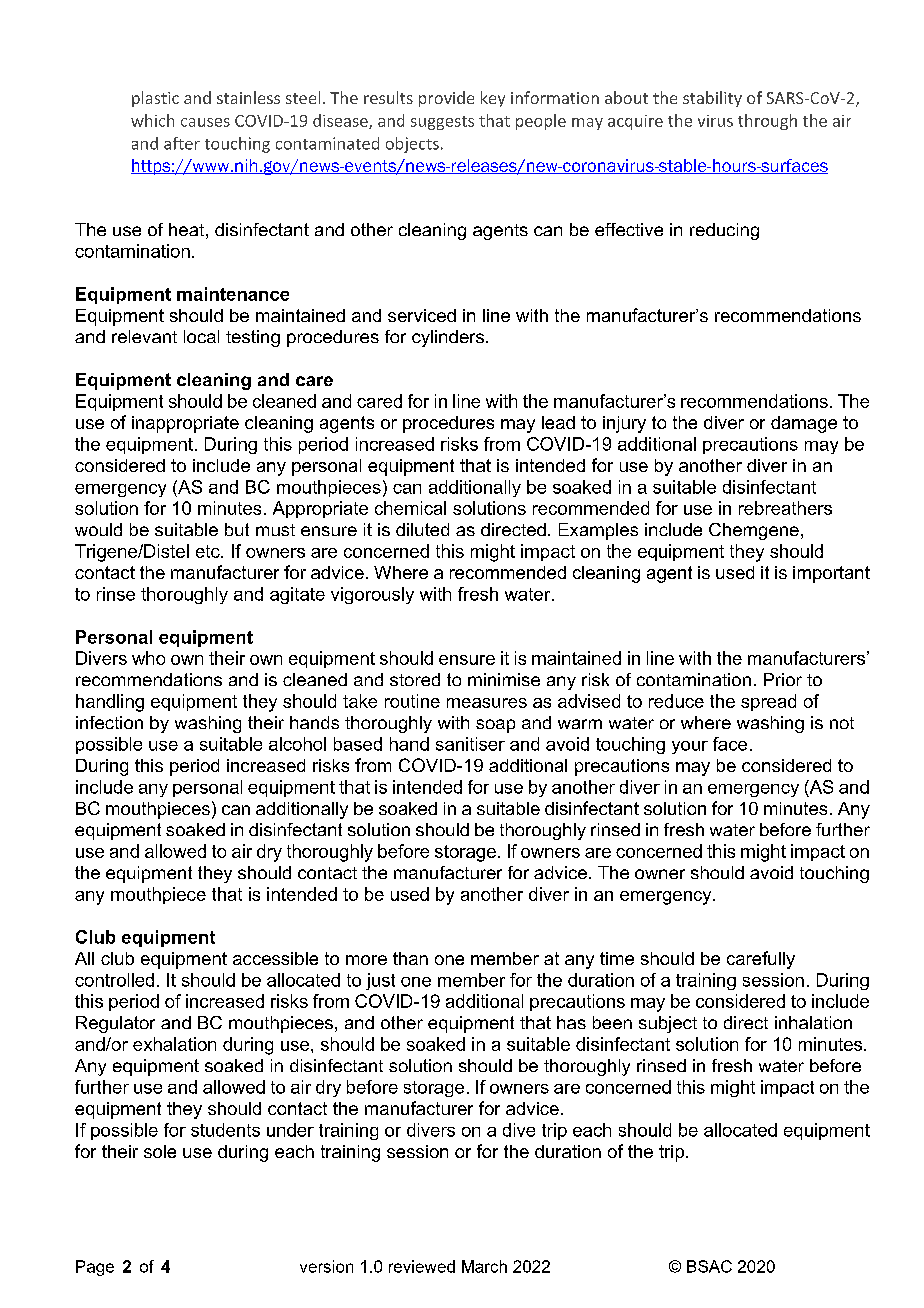  What do you see at coordinates (410, 958) in the screenshot?
I see `than` at bounding box center [410, 958].
